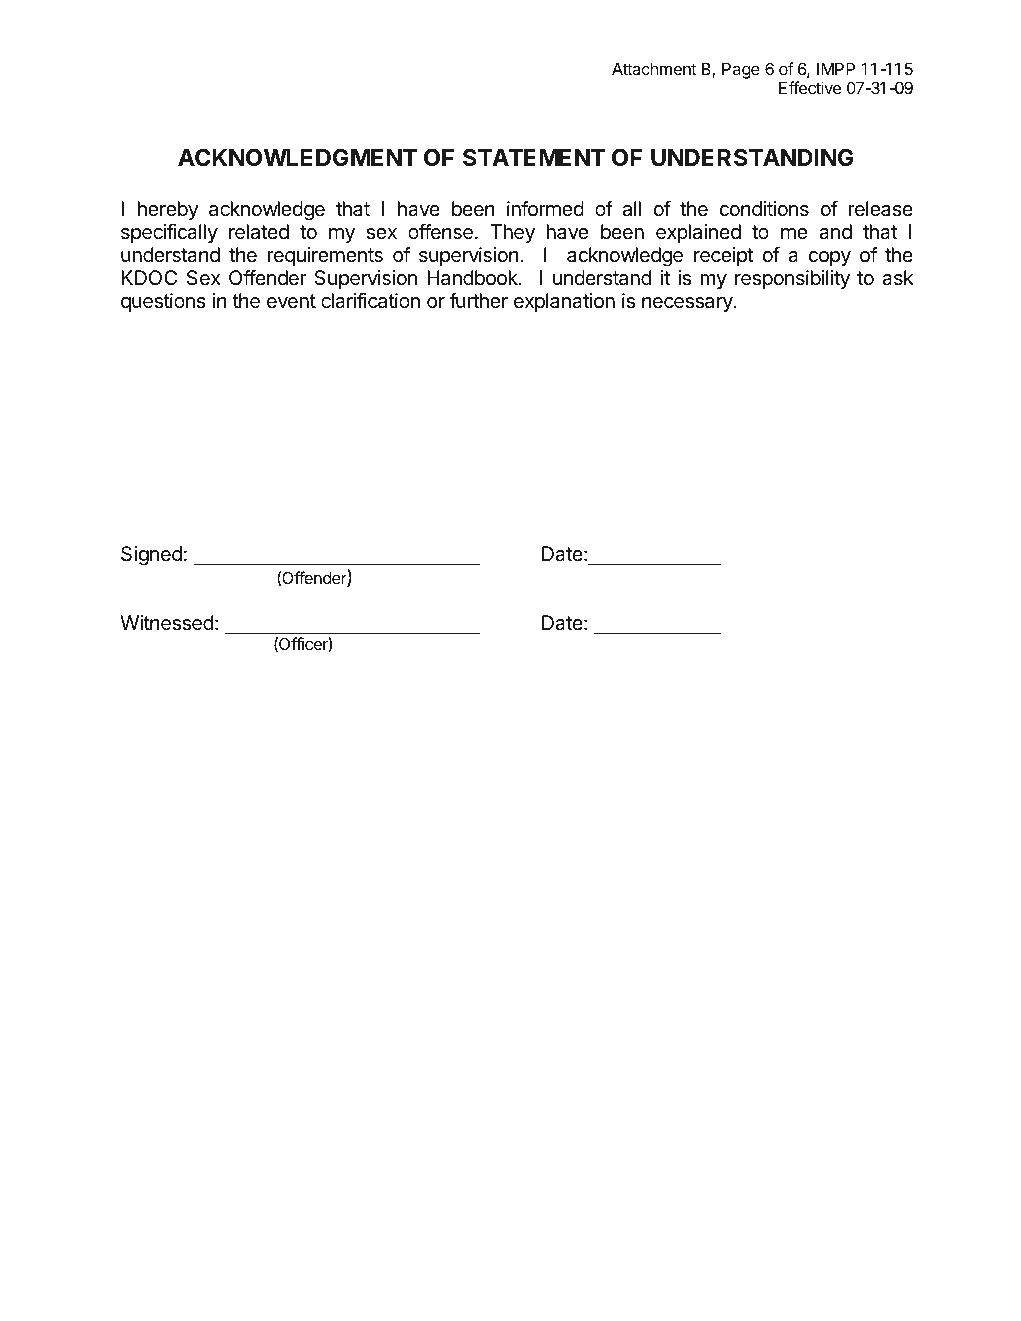 This page has height=1321, width=1021. What do you see at coordinates (810, 87) in the page?
I see `Effective` at bounding box center [810, 87].
